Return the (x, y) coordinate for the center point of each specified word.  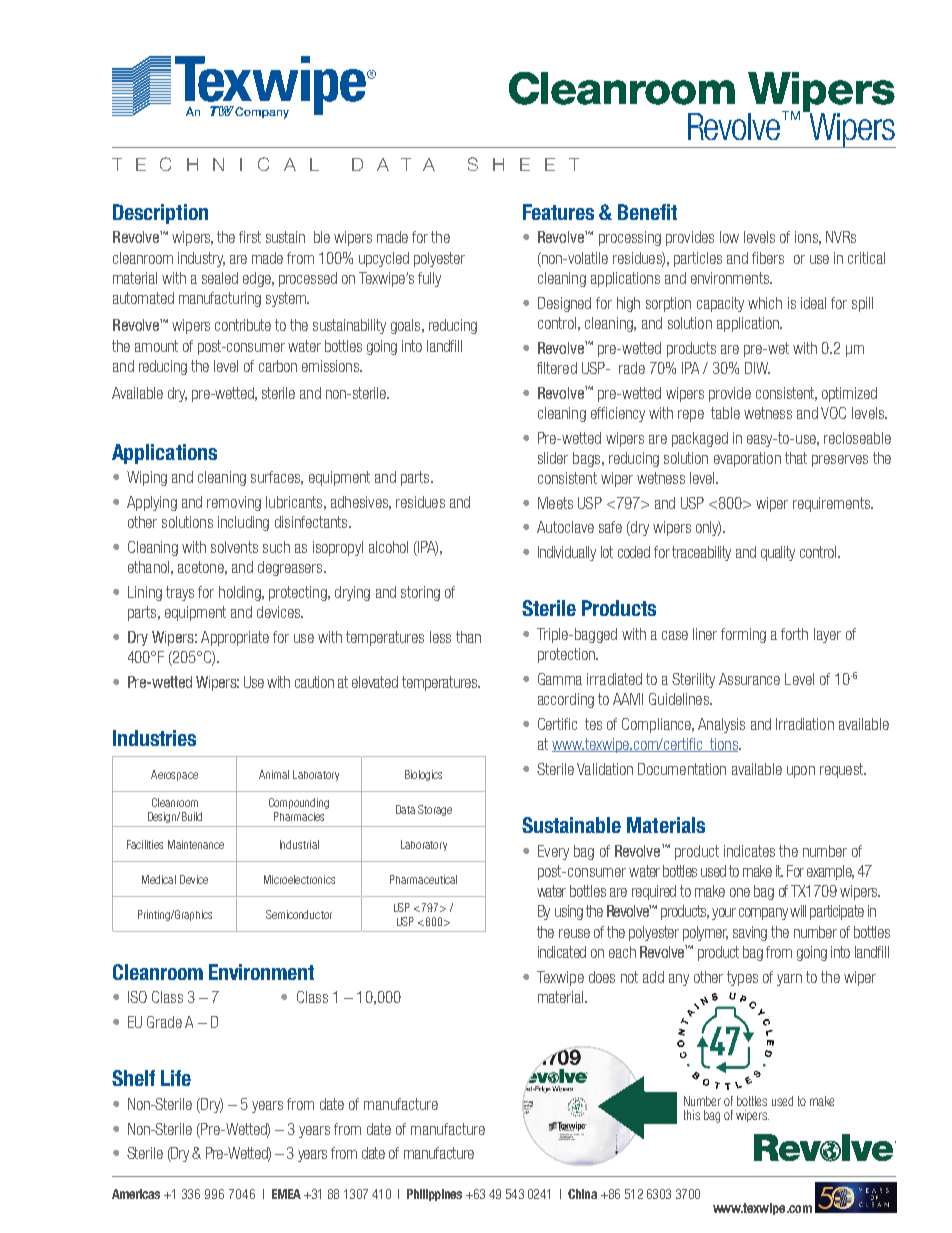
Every (553, 852)
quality (778, 553)
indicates (749, 851)
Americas (136, 1194)
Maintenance (196, 844)
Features (558, 212)
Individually (567, 553)
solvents (234, 547)
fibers (768, 258)
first (250, 237)
